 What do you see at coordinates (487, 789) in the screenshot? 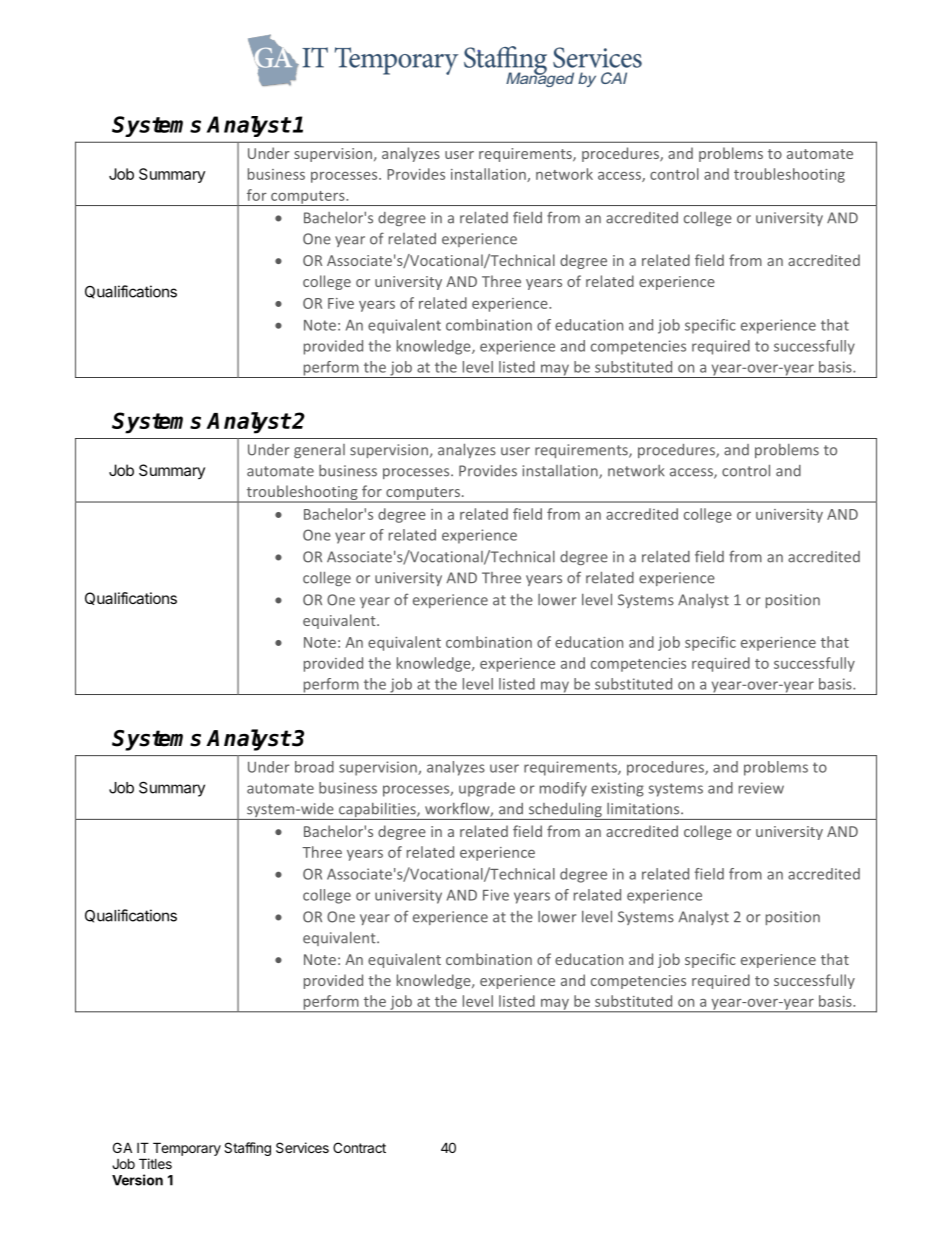
I see `upgrade` at bounding box center [487, 789].
